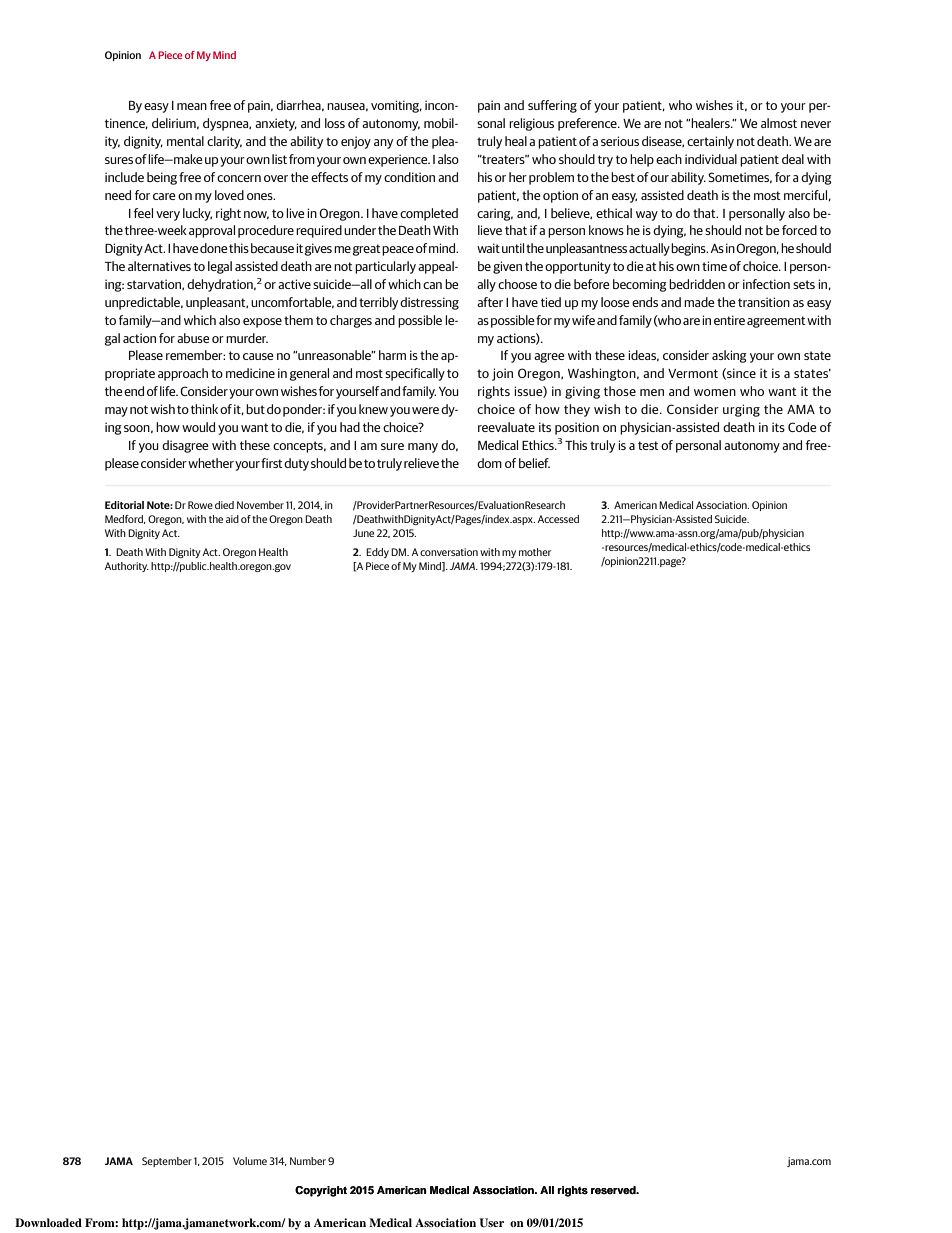 This screenshot has width=952, height=1233. Describe the element at coordinates (373, 409) in the screenshot. I see `knew` at that location.
